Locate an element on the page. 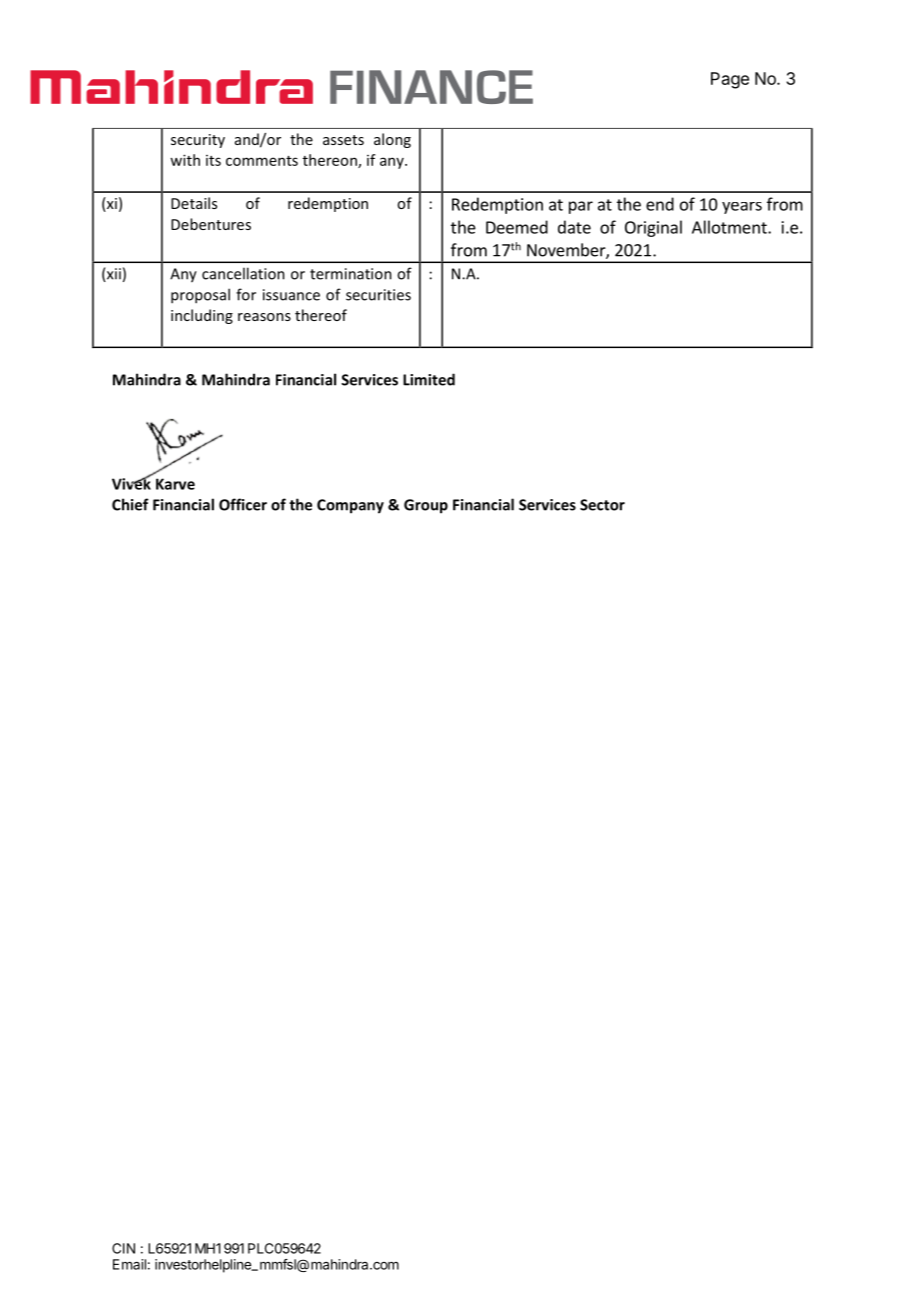 The image size is (924, 1308). security is located at coordinates (198, 141).
